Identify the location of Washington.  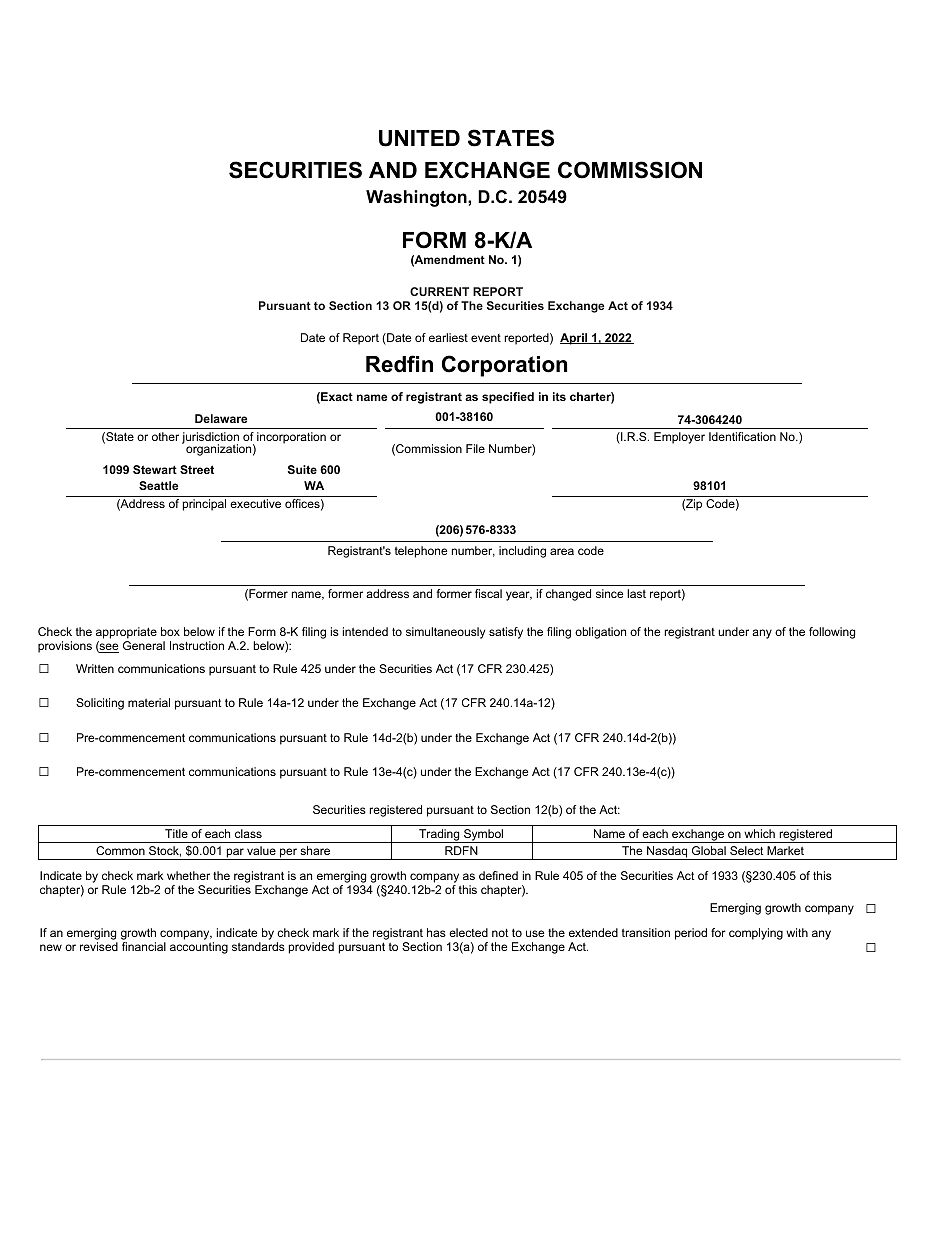
(417, 198).
